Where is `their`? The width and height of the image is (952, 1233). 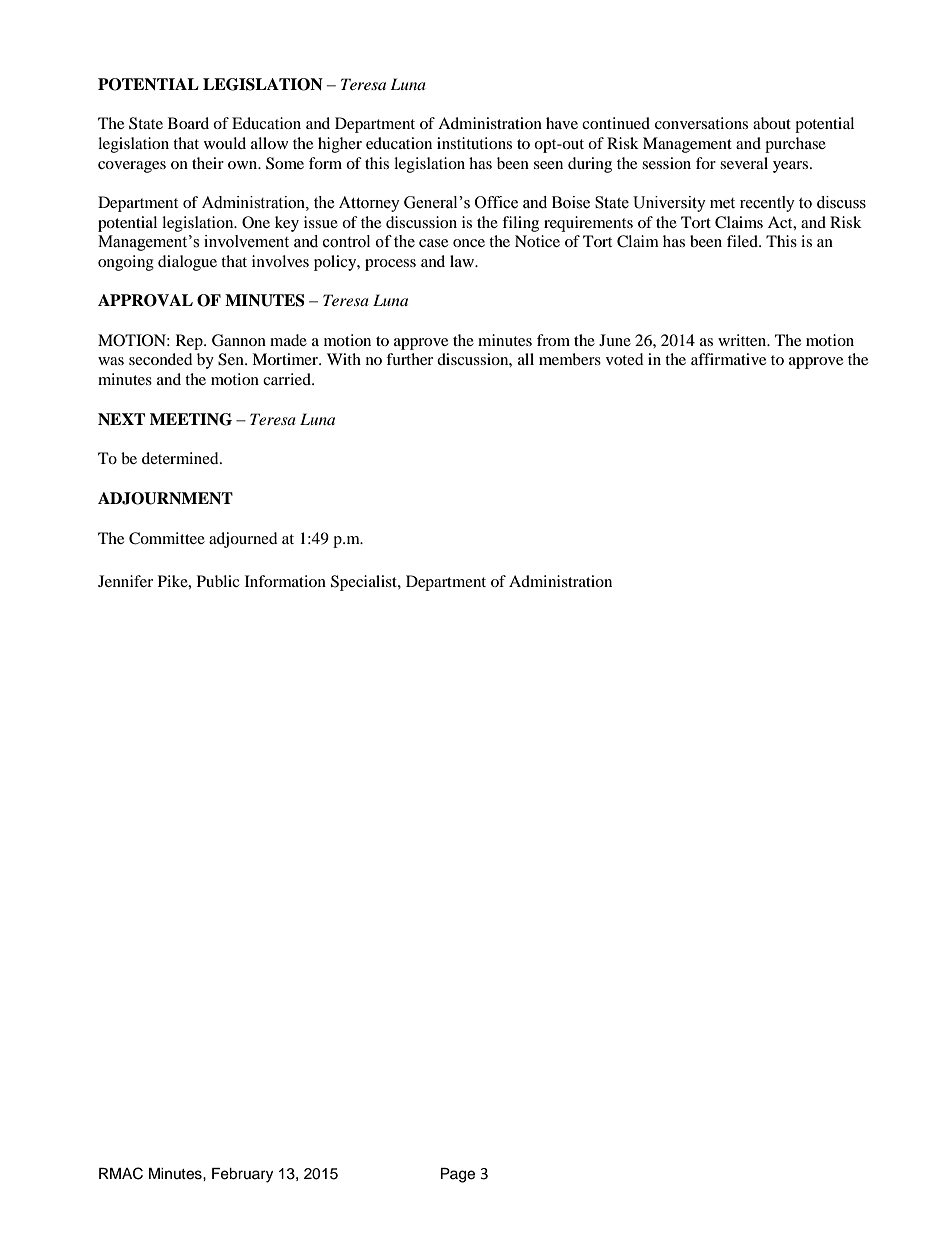 their is located at coordinates (208, 163).
